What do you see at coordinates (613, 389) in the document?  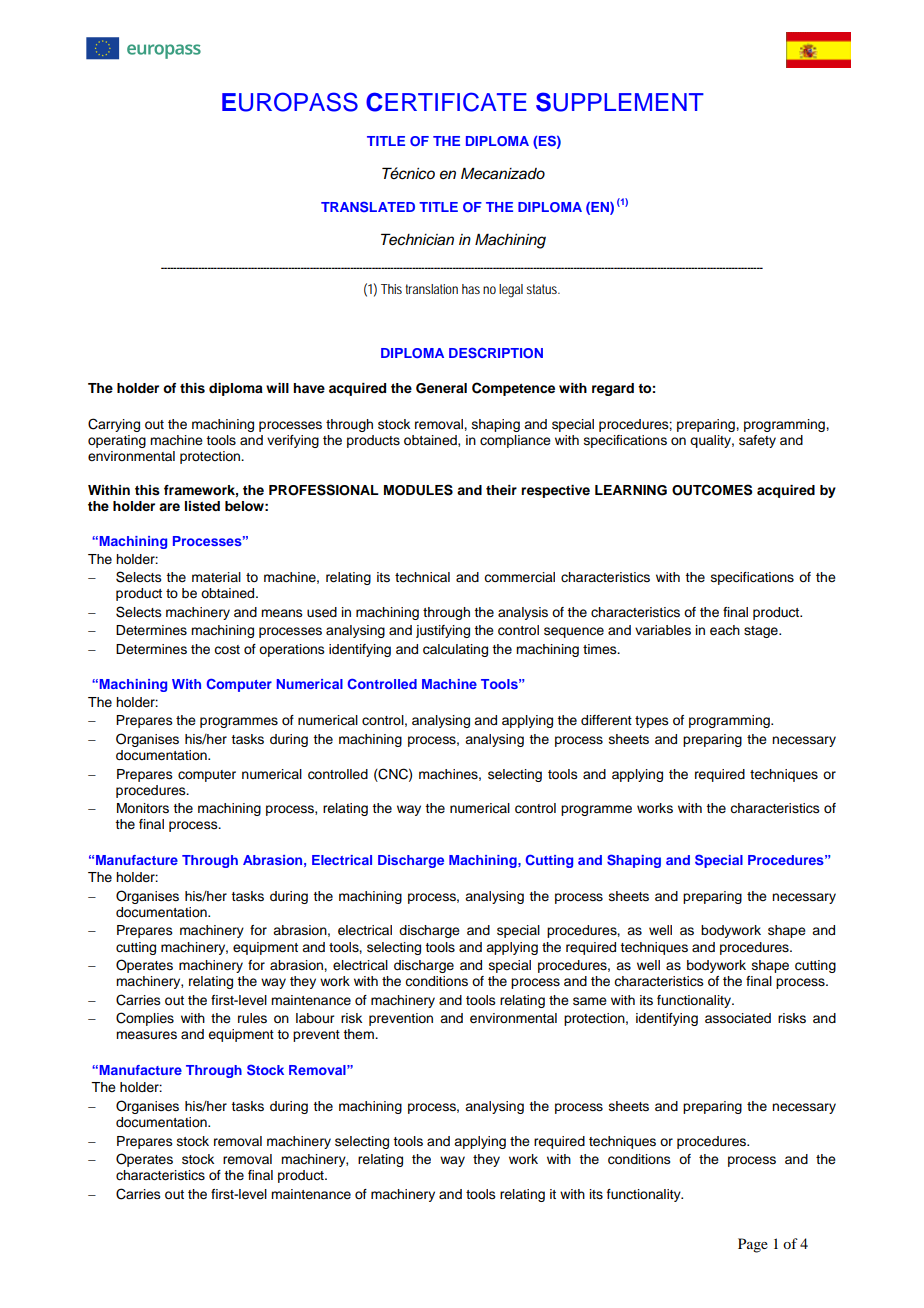 I see `regard` at bounding box center [613, 389].
